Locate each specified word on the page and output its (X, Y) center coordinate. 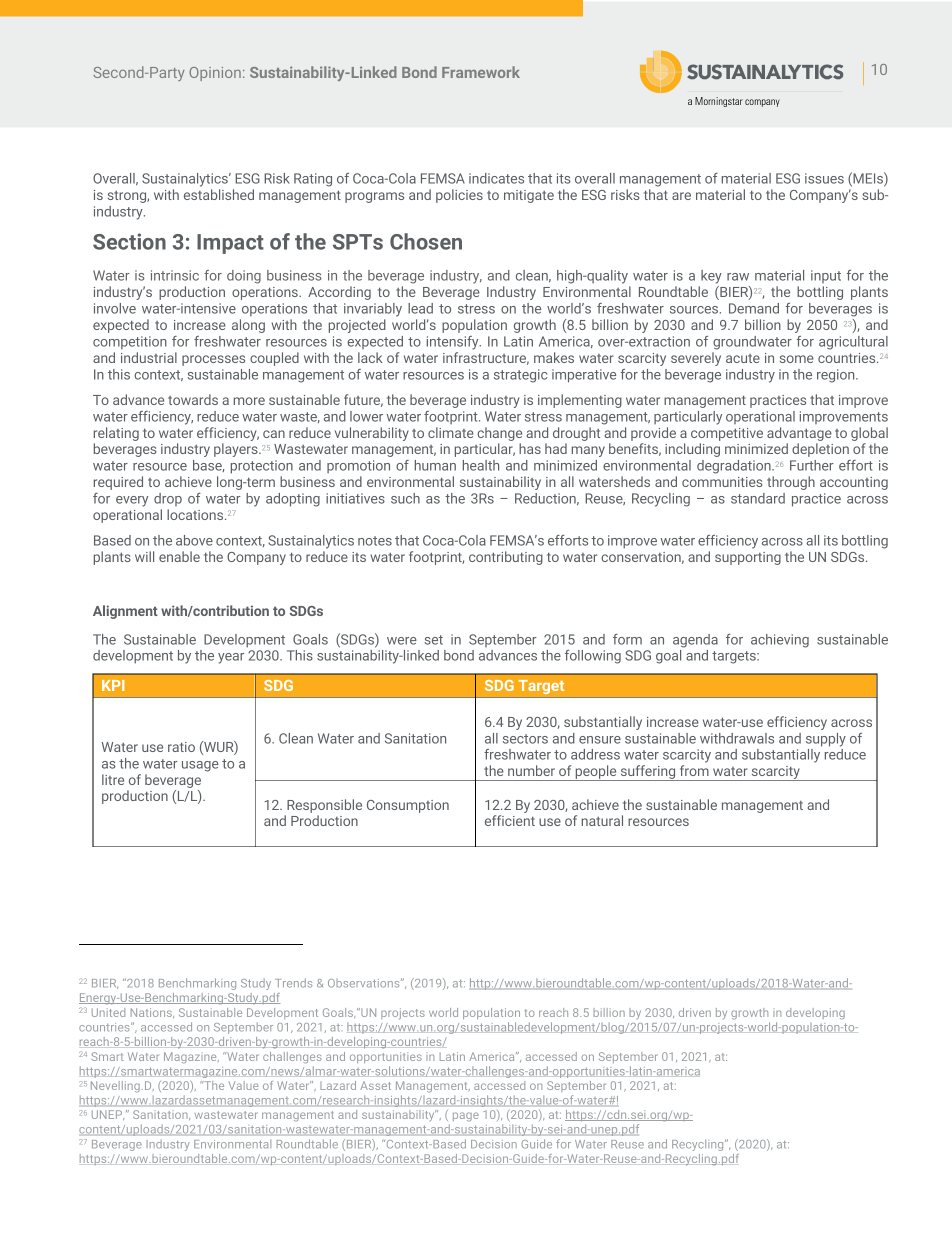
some (797, 359)
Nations (152, 1013)
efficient (510, 820)
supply (826, 740)
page (466, 1116)
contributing (506, 558)
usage (200, 766)
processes (213, 360)
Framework (481, 72)
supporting (748, 558)
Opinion (215, 74)
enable (179, 556)
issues (824, 178)
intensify (454, 343)
